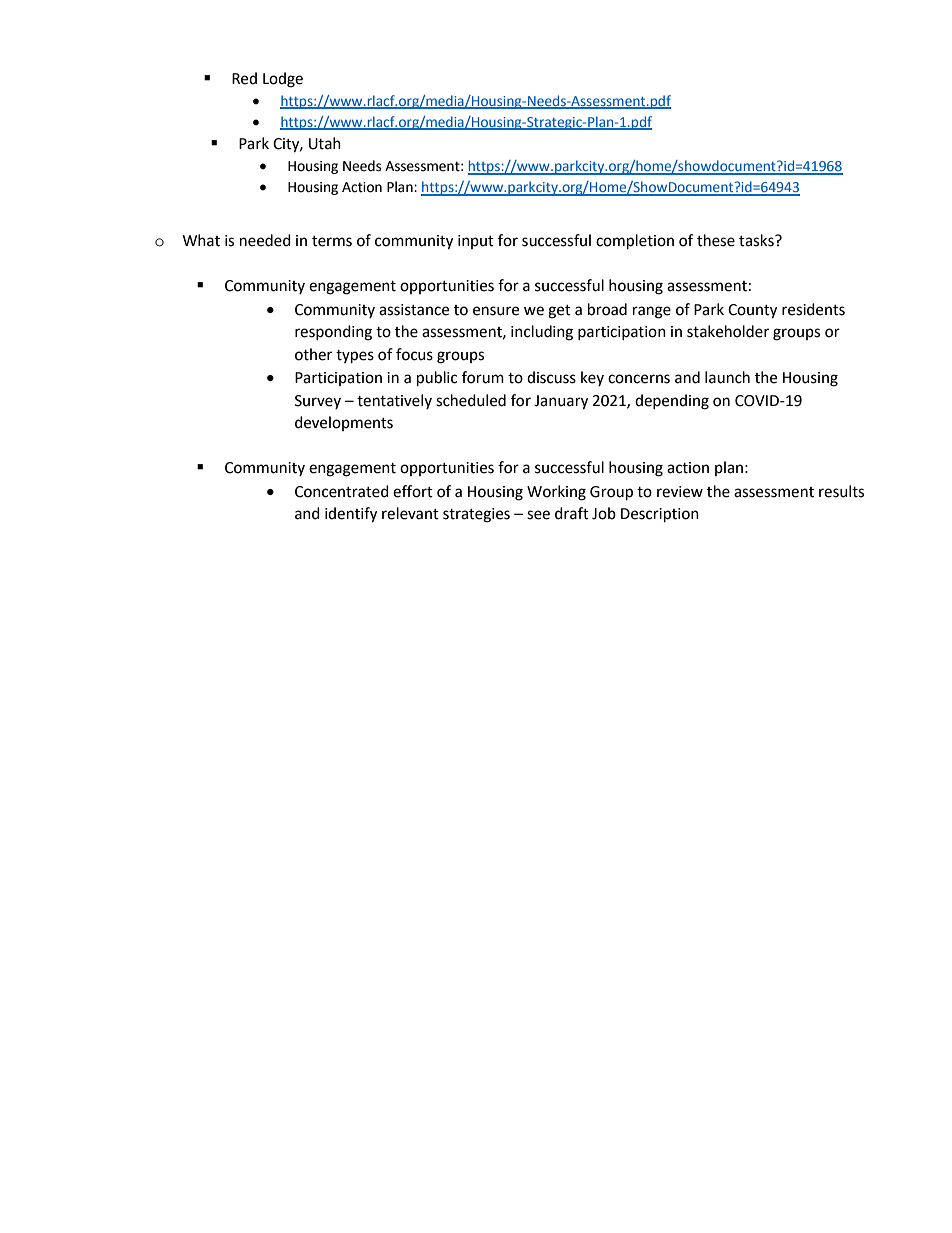  I want to click on Lodge, so click(283, 80).
